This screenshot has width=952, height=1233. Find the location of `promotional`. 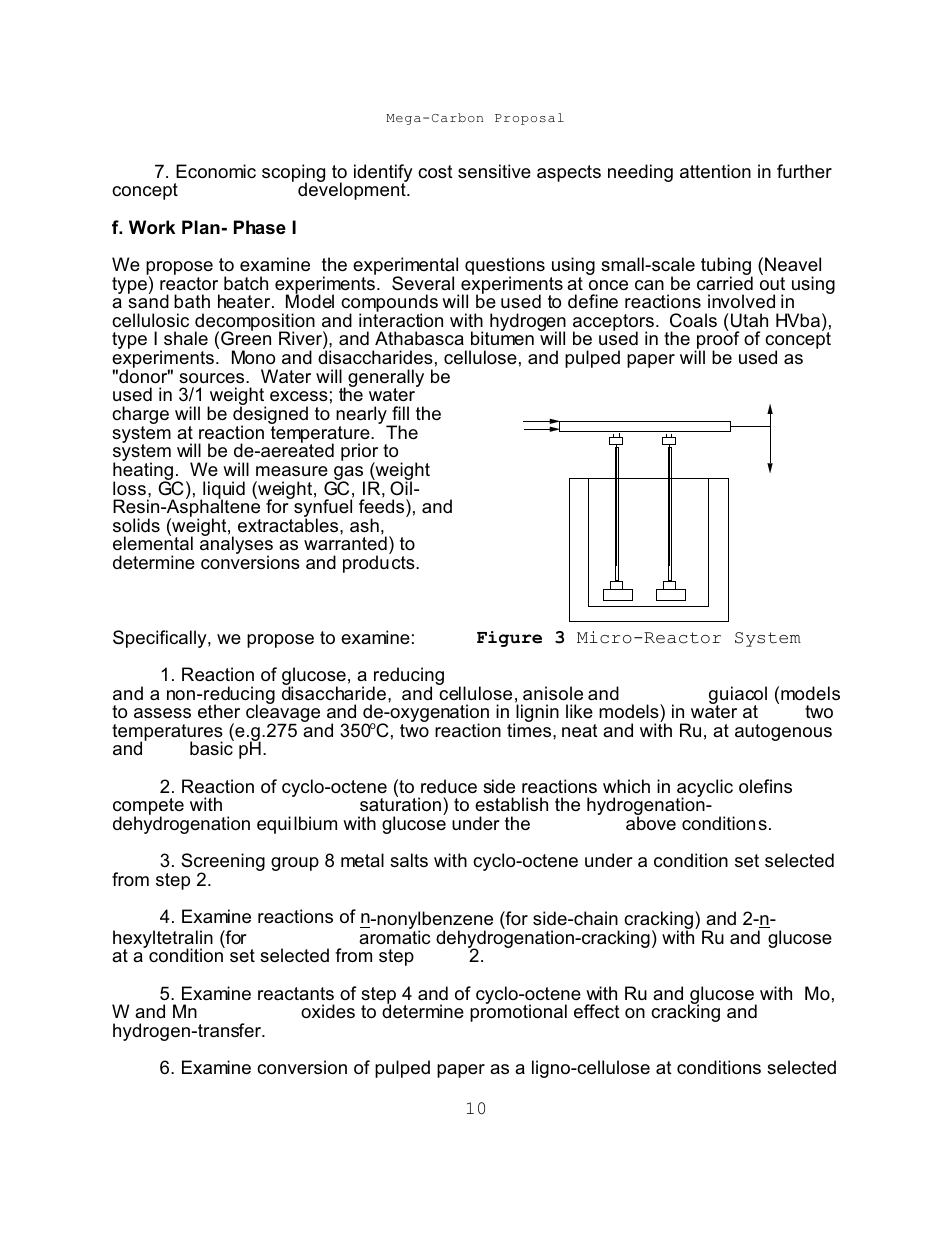

promotional is located at coordinates (518, 1012).
